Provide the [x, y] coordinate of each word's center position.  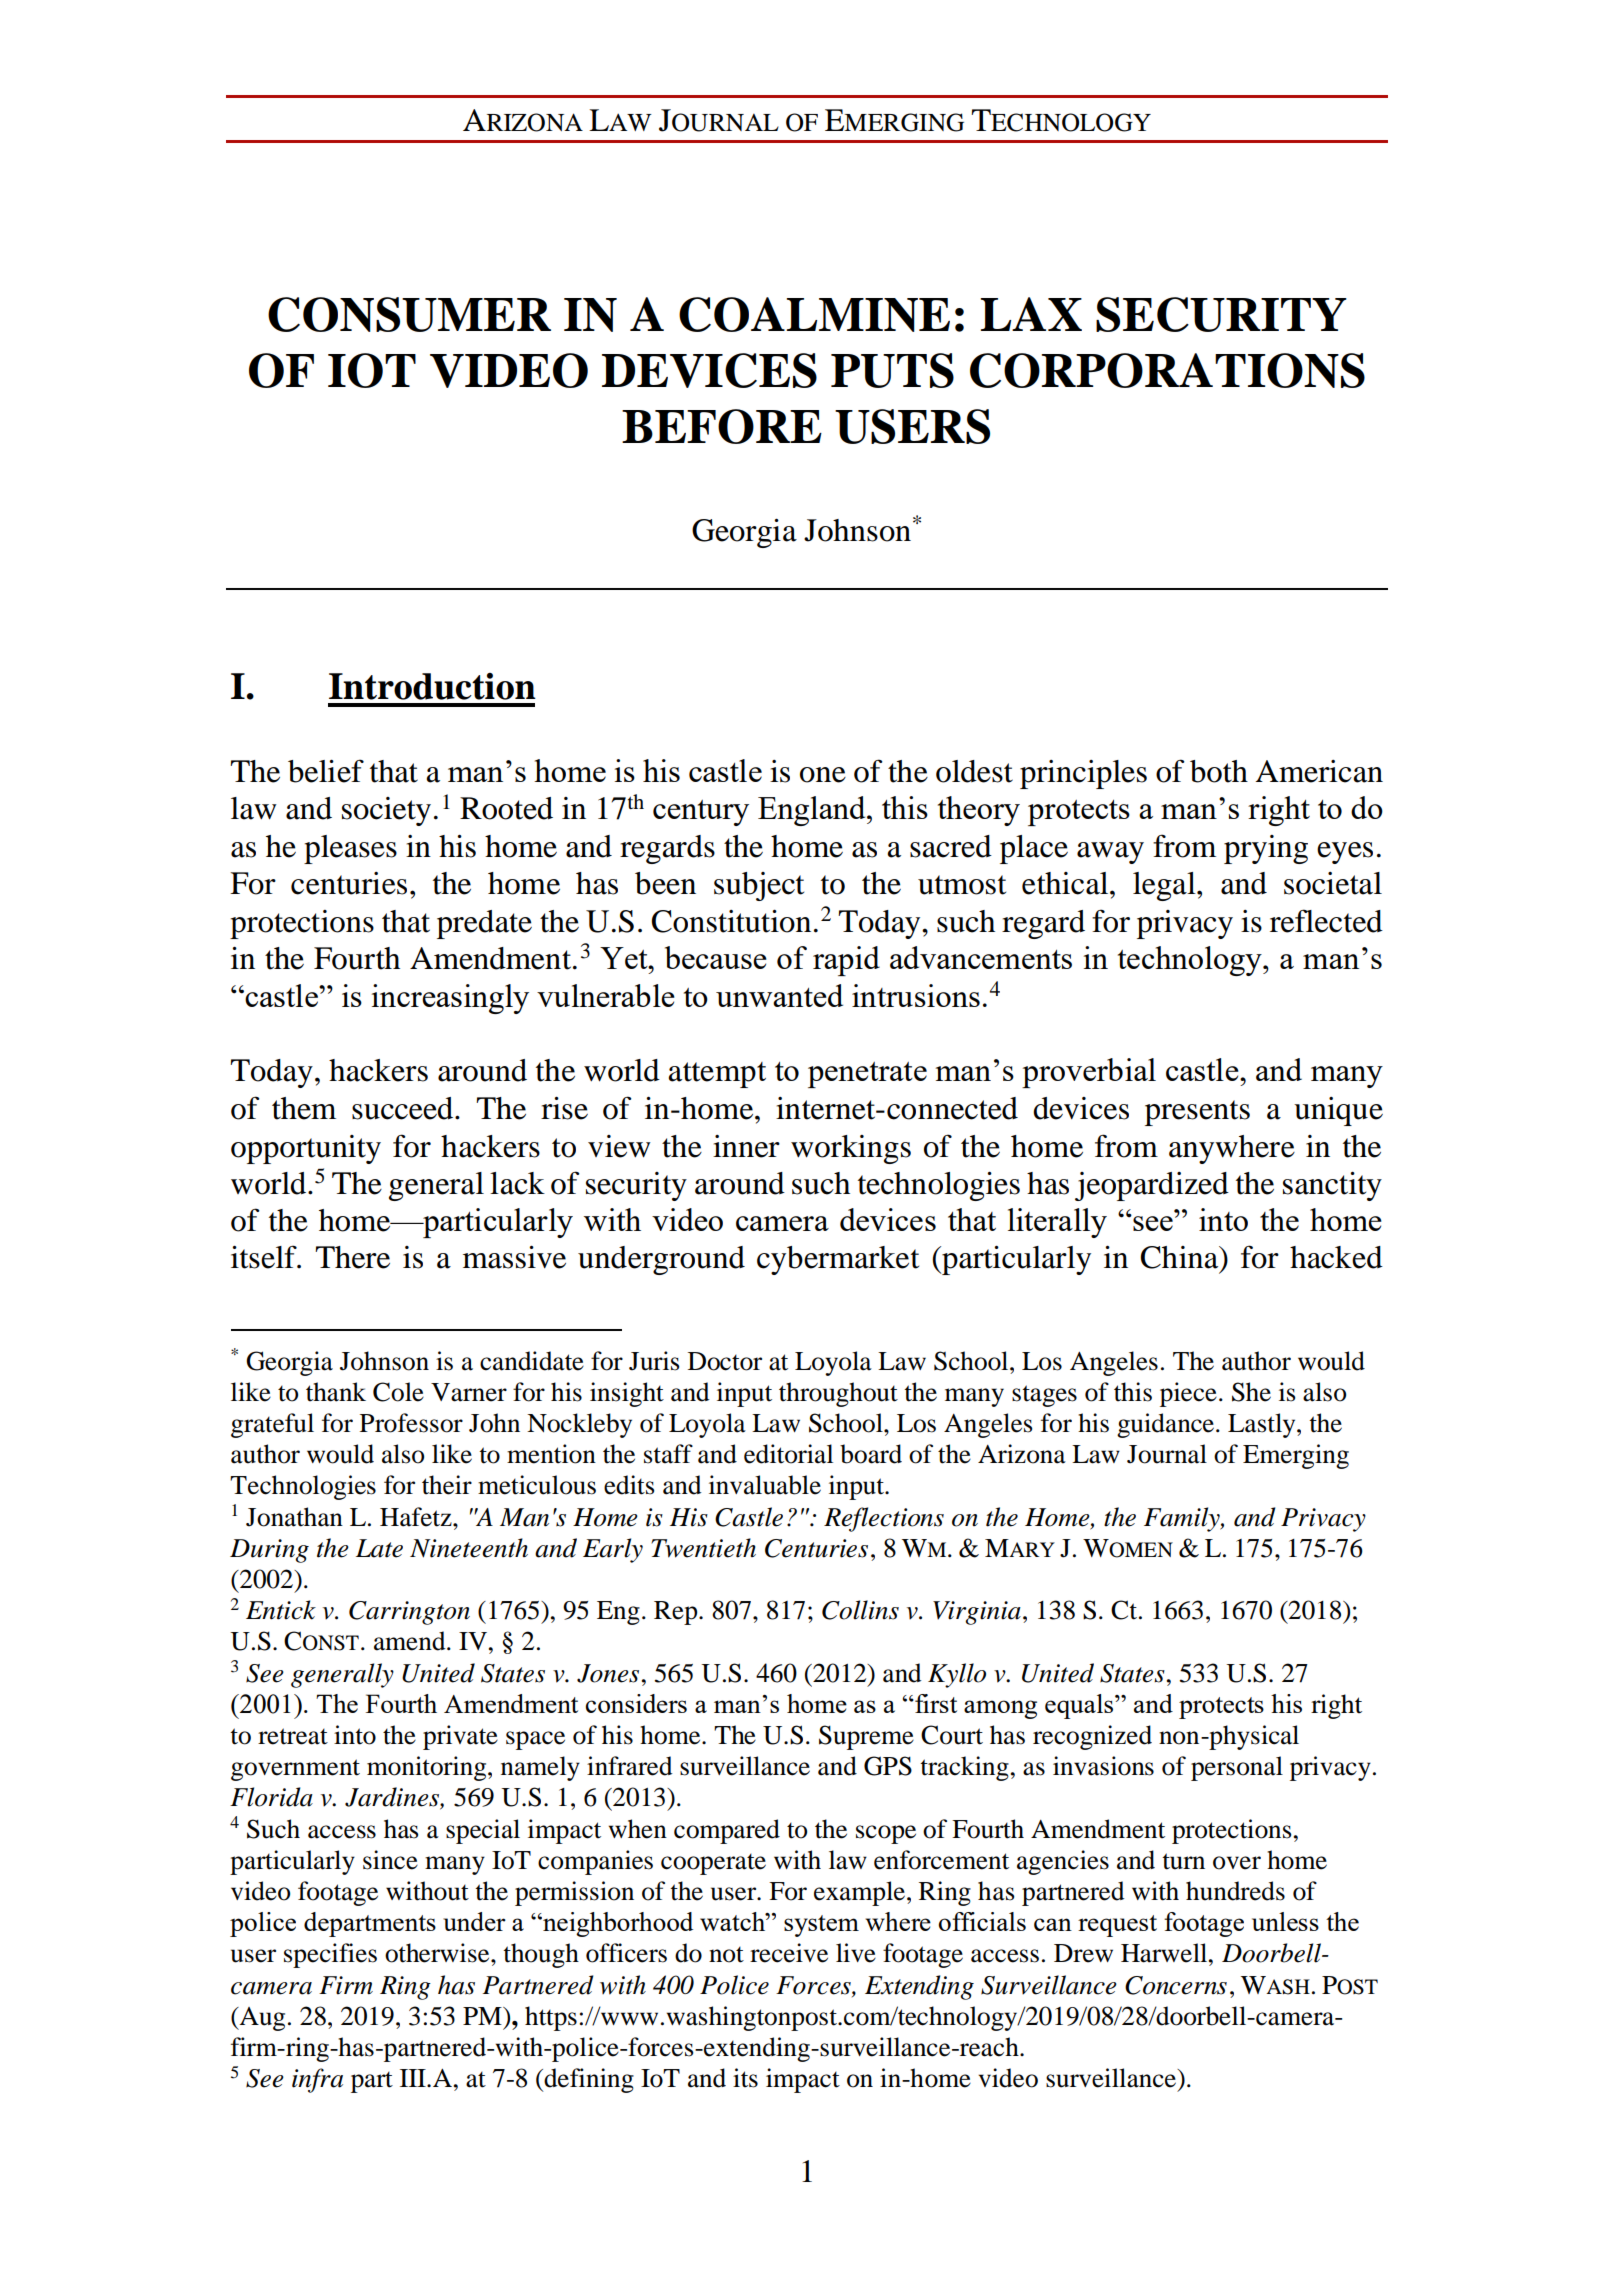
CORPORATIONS [1167, 370]
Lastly [1263, 1425]
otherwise [438, 1953]
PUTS [892, 370]
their [447, 1485]
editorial [788, 1454]
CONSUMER [409, 314]
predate [484, 924]
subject [759, 886]
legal [1165, 886]
